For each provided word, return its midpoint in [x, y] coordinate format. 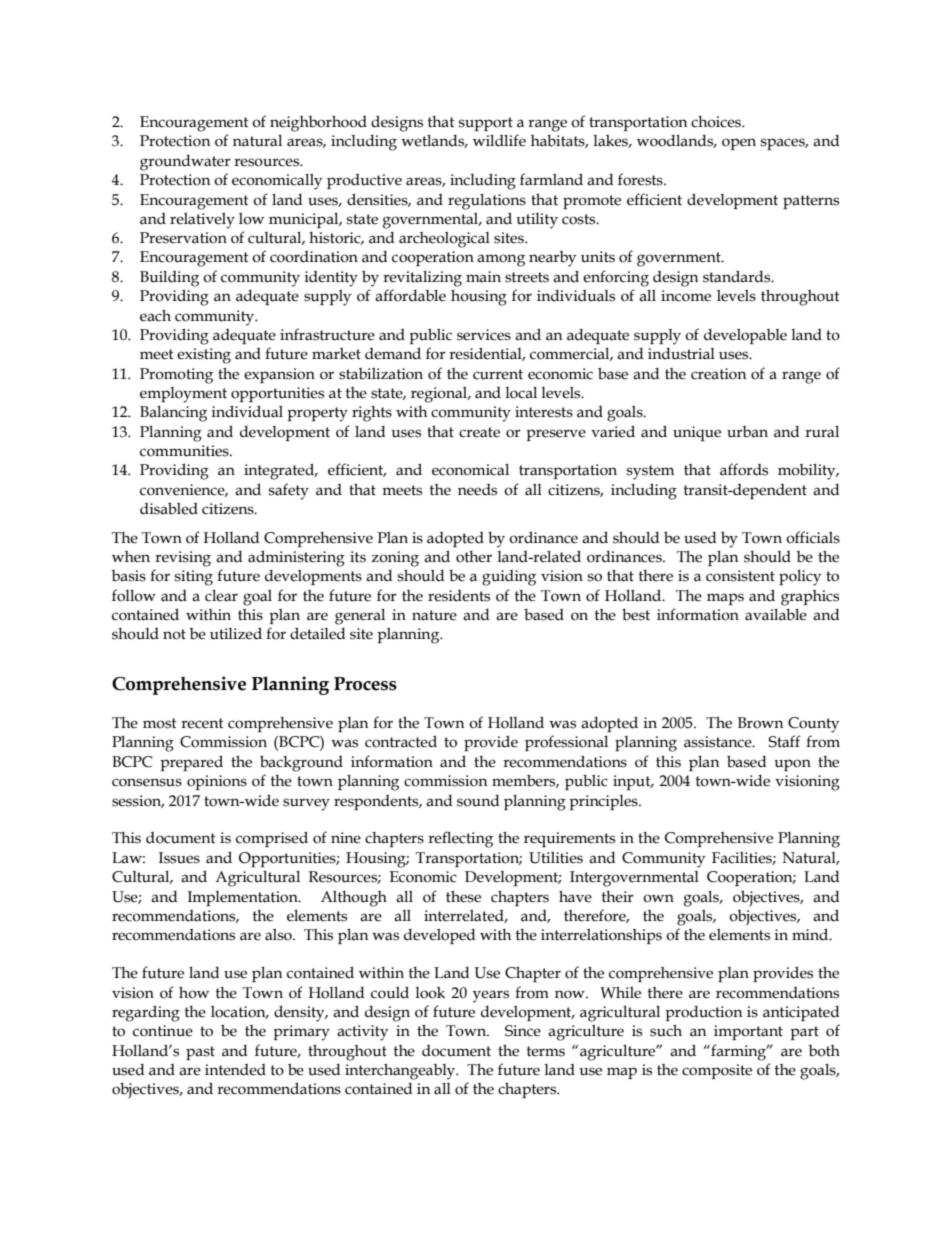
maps [725, 599]
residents [459, 596]
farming [739, 1052]
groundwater [185, 163]
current [498, 374]
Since [523, 1031]
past [200, 1053]
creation [718, 374]
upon [792, 765]
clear [221, 596]
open [739, 144]
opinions [217, 782]
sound [478, 801]
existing [204, 356]
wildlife [499, 140]
